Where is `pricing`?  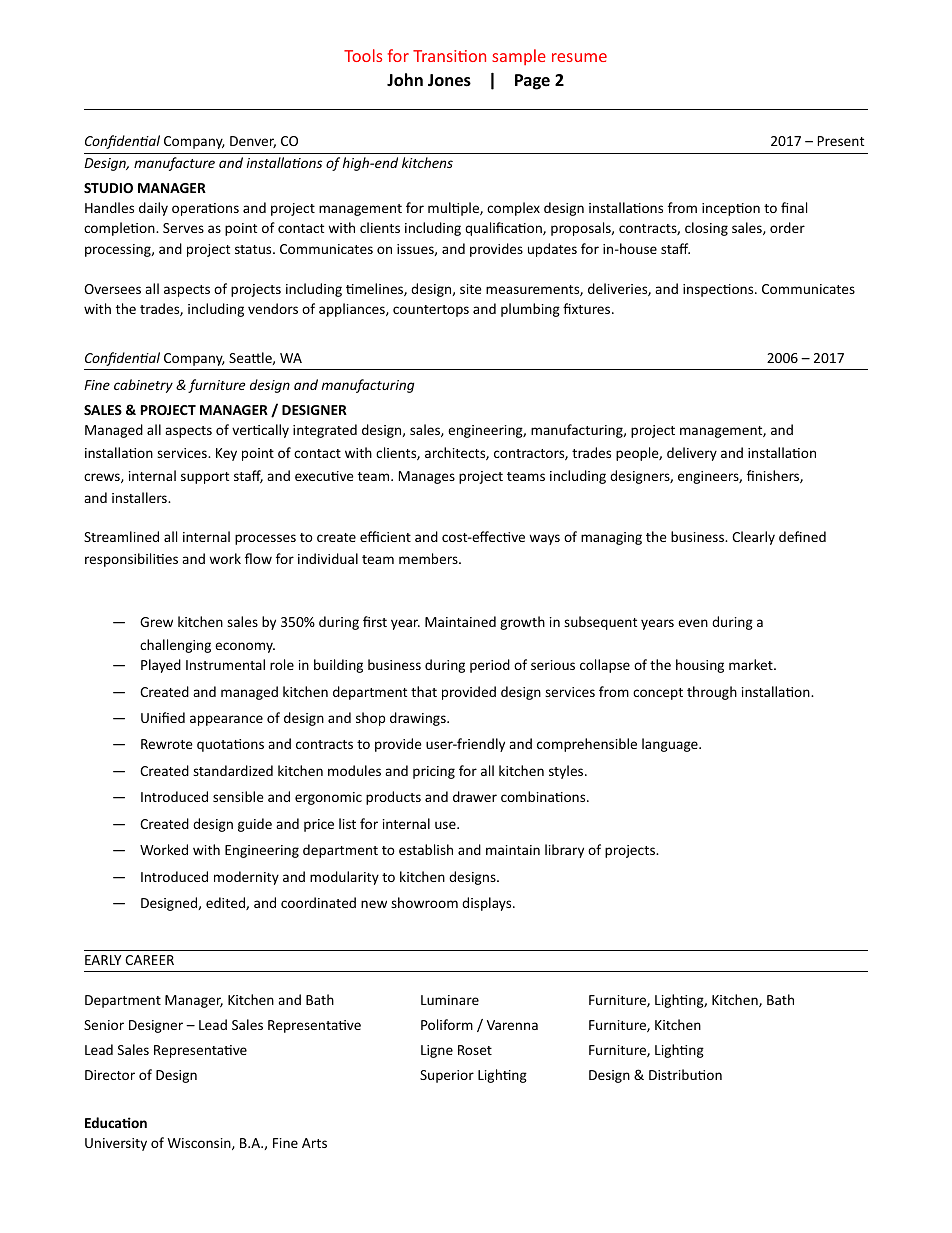
pricing is located at coordinates (434, 772).
